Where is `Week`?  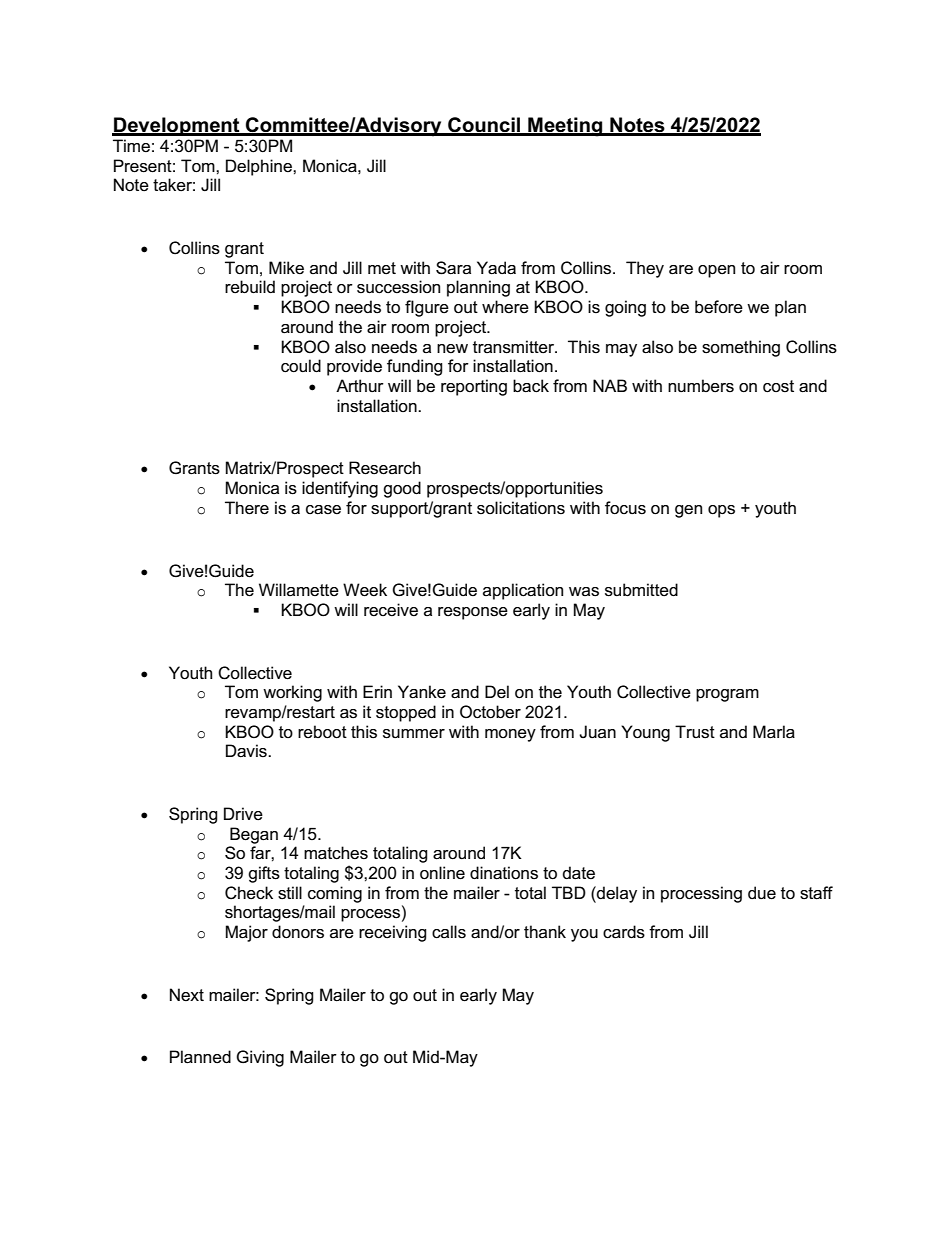
Week is located at coordinates (365, 590).
